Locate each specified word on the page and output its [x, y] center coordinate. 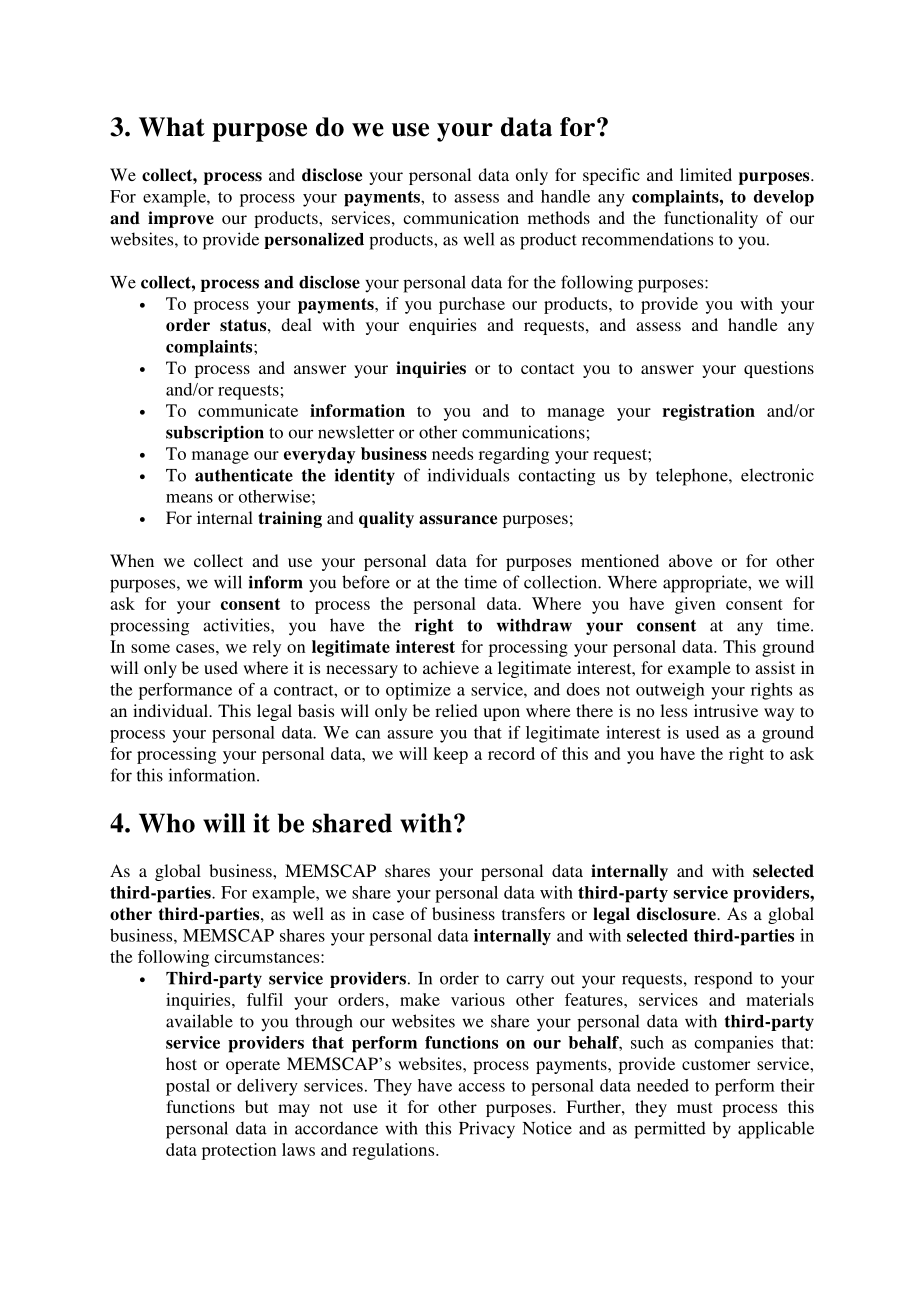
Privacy [487, 1130]
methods [559, 217]
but [256, 1106]
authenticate [244, 475]
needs [452, 453]
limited [706, 174]
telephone [693, 477]
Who [167, 823]
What [172, 127]
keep [450, 755]
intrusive [726, 710]
